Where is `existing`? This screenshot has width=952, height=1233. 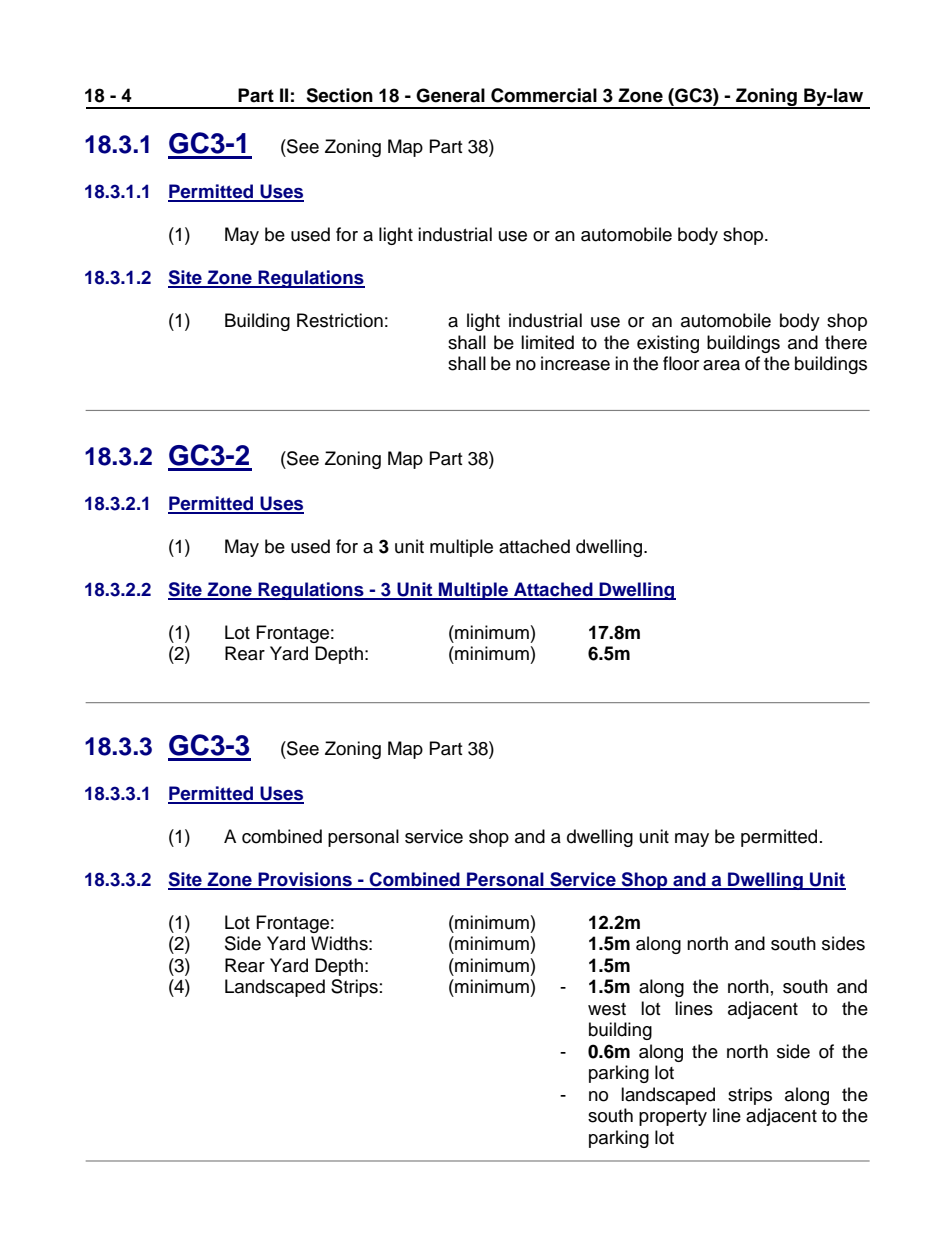 existing is located at coordinates (668, 344).
